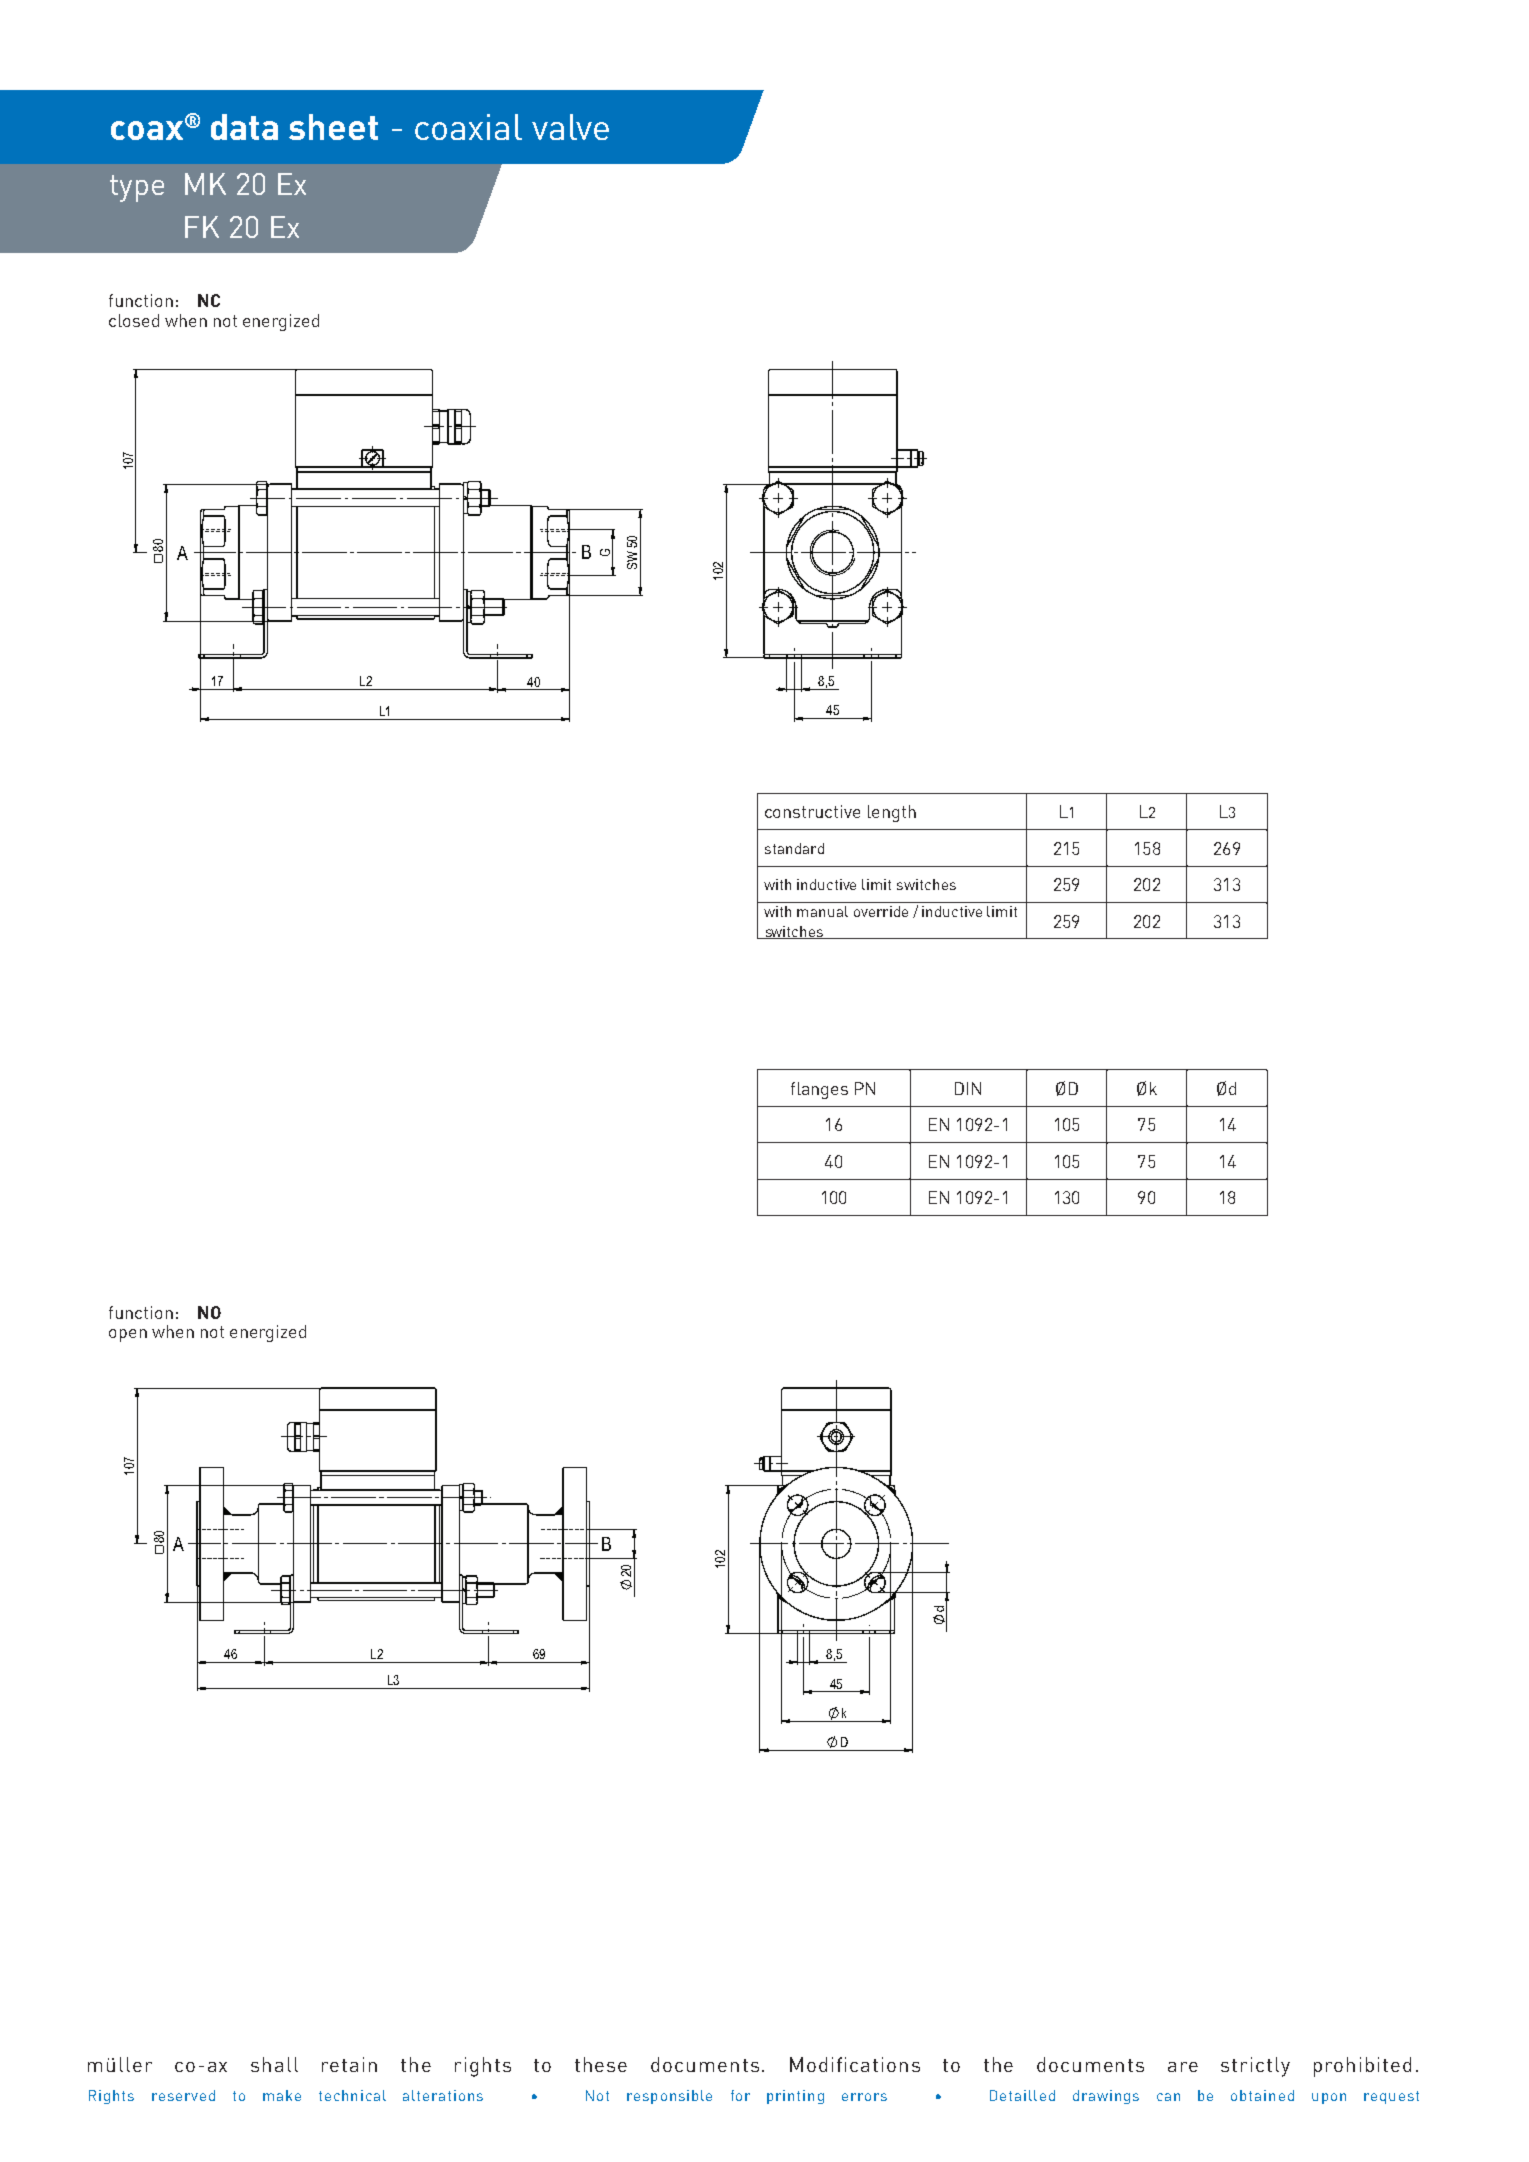 Image resolution: width=1529 pixels, height=2162 pixels. What do you see at coordinates (128, 1335) in the image?
I see `open` at bounding box center [128, 1335].
